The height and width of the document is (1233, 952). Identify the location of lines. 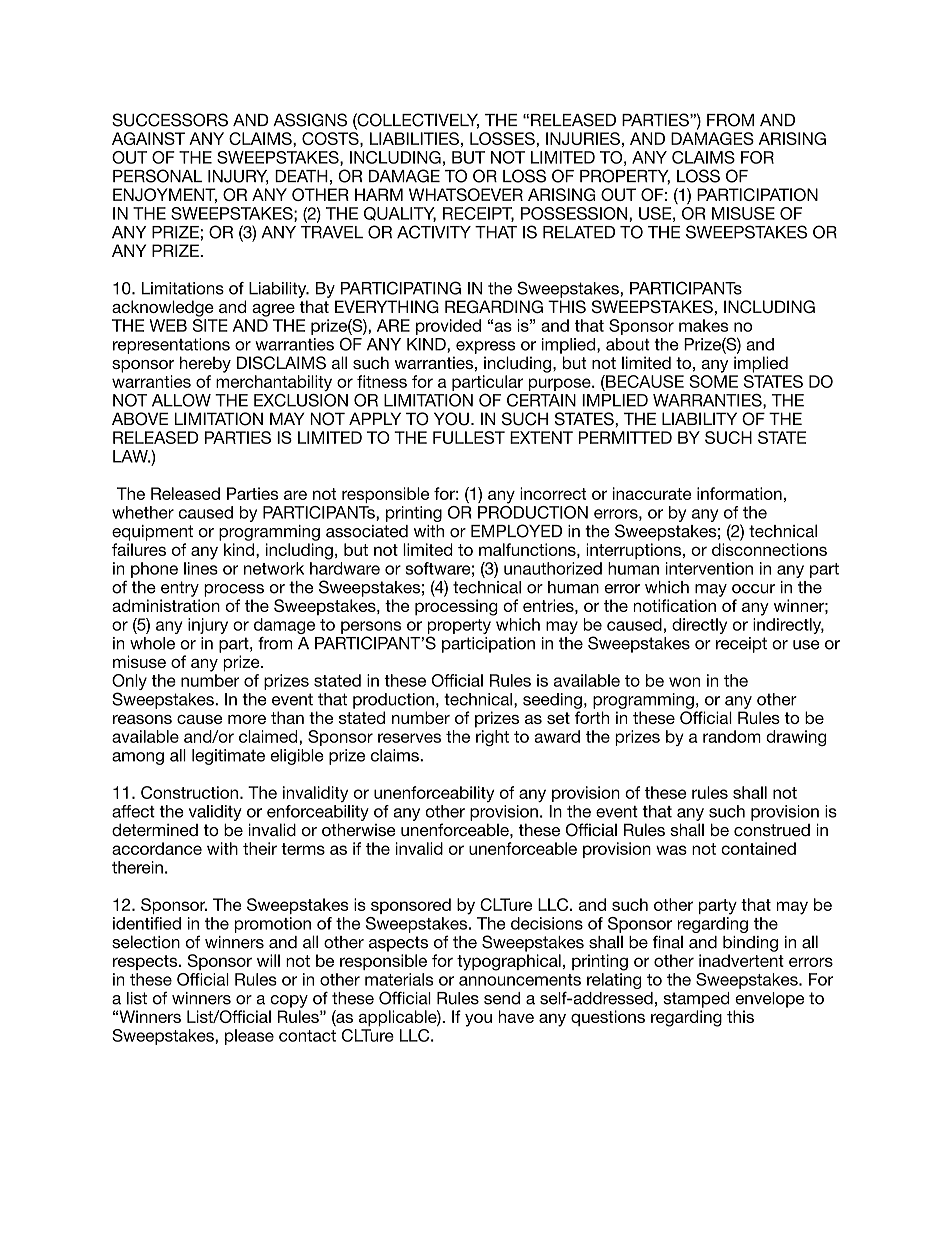
(201, 568).
